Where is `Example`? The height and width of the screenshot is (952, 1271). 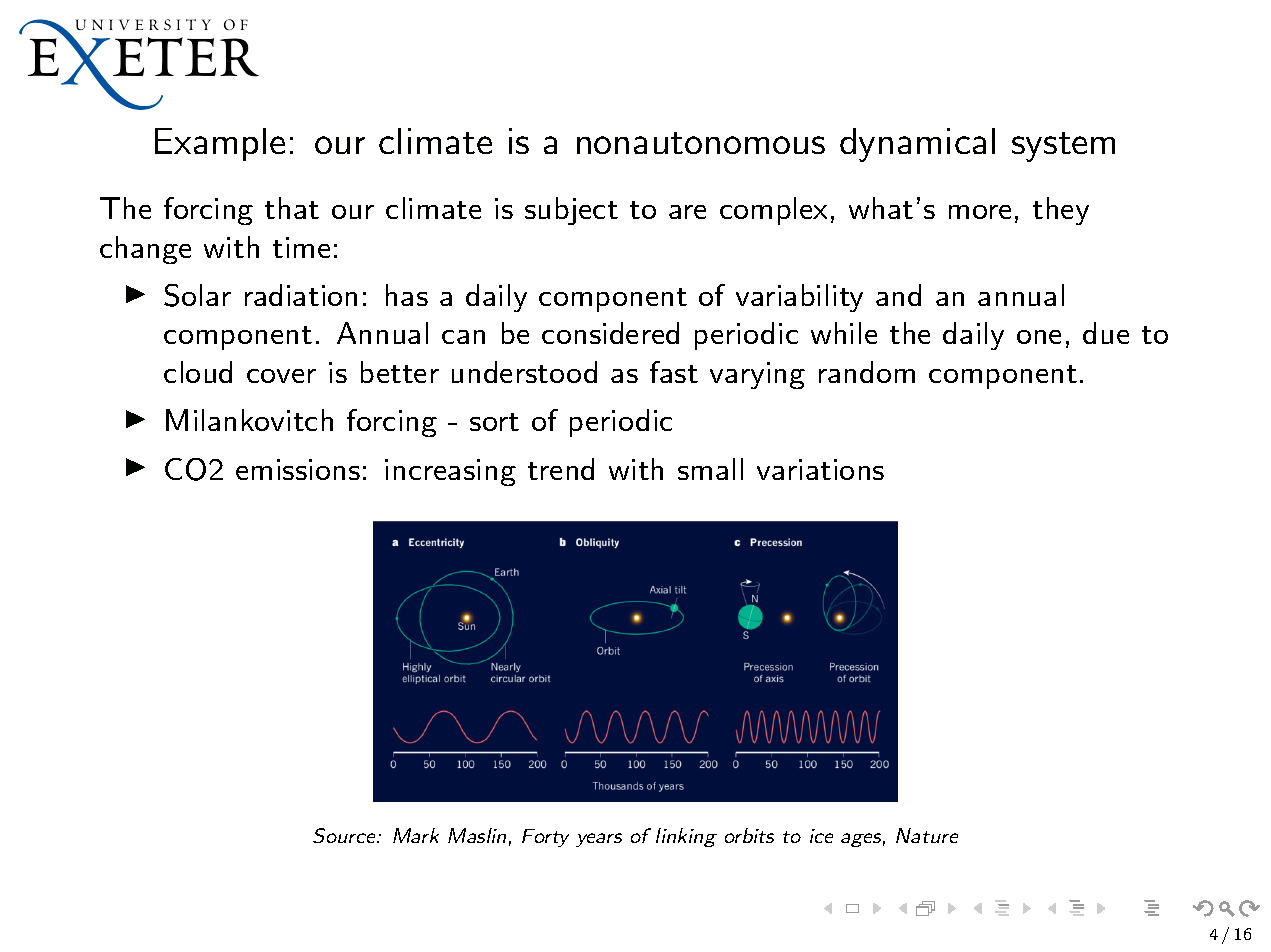
Example is located at coordinates (220, 144).
